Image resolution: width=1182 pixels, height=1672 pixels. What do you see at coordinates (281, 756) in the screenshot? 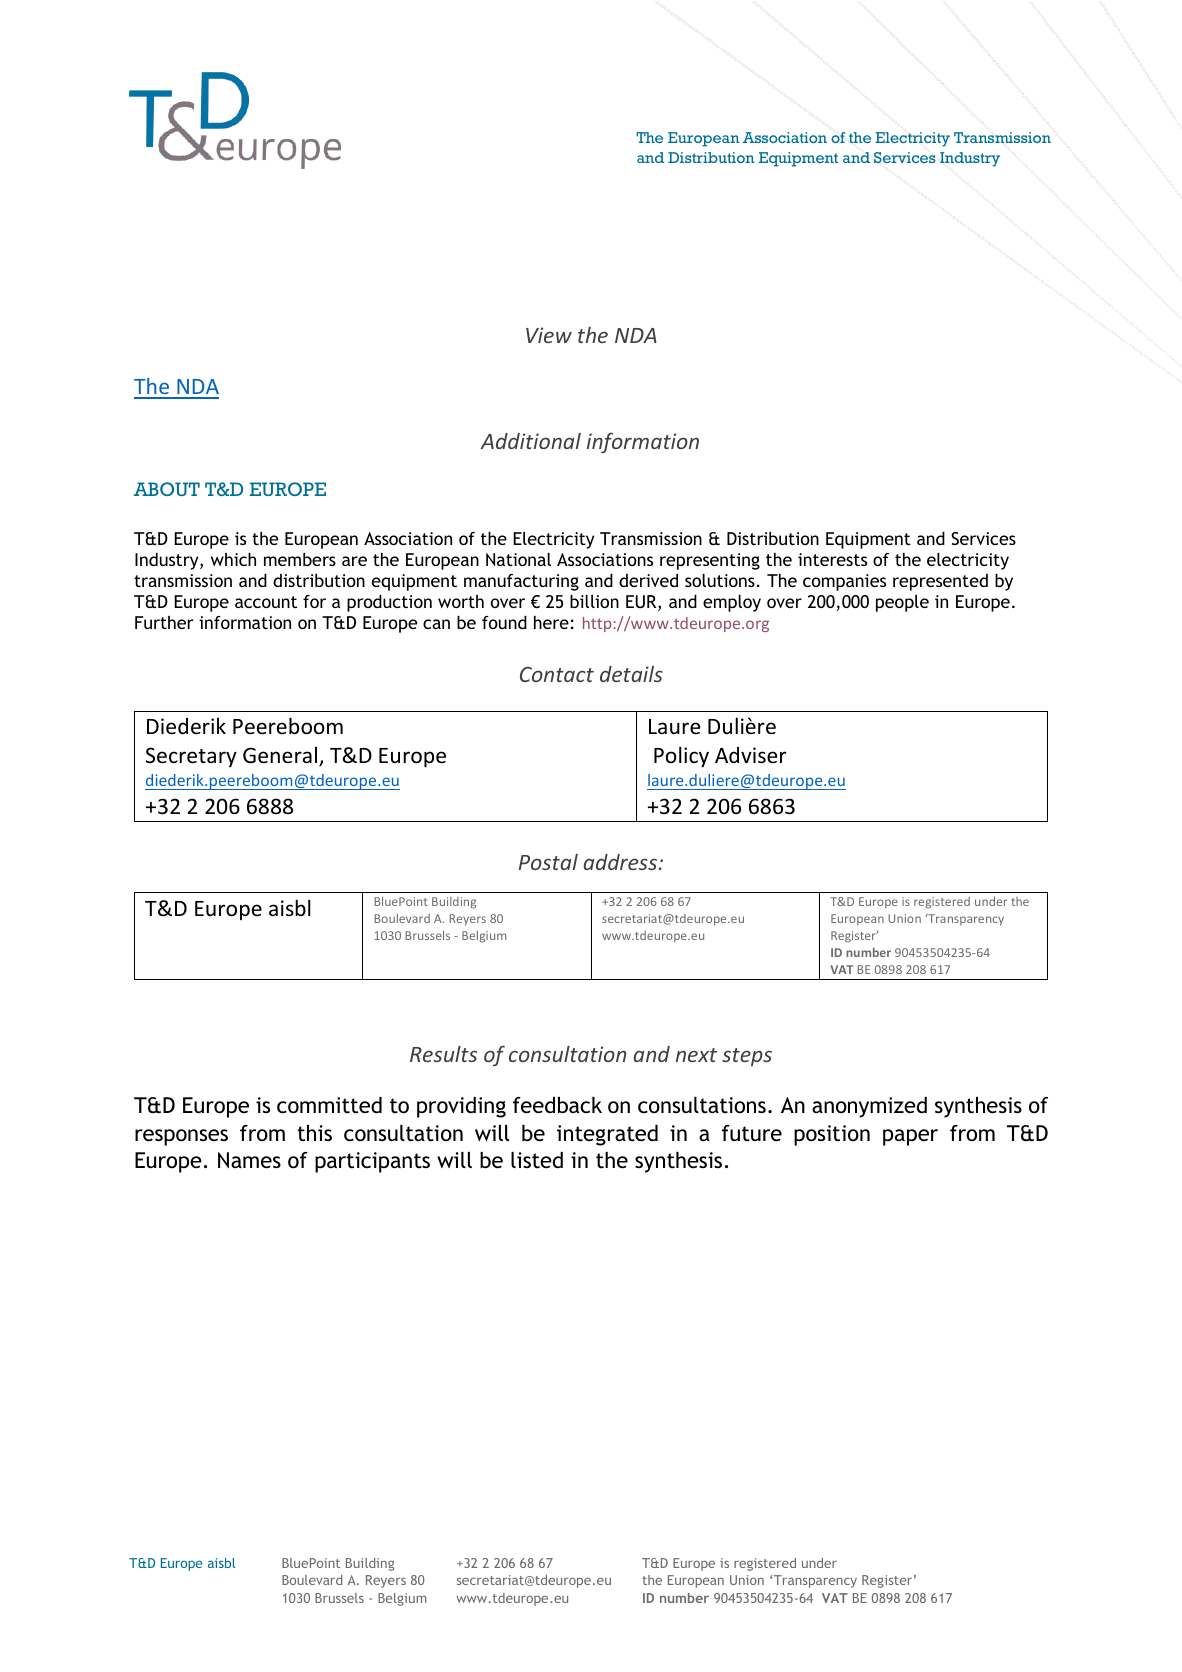
I see `General` at bounding box center [281, 756].
